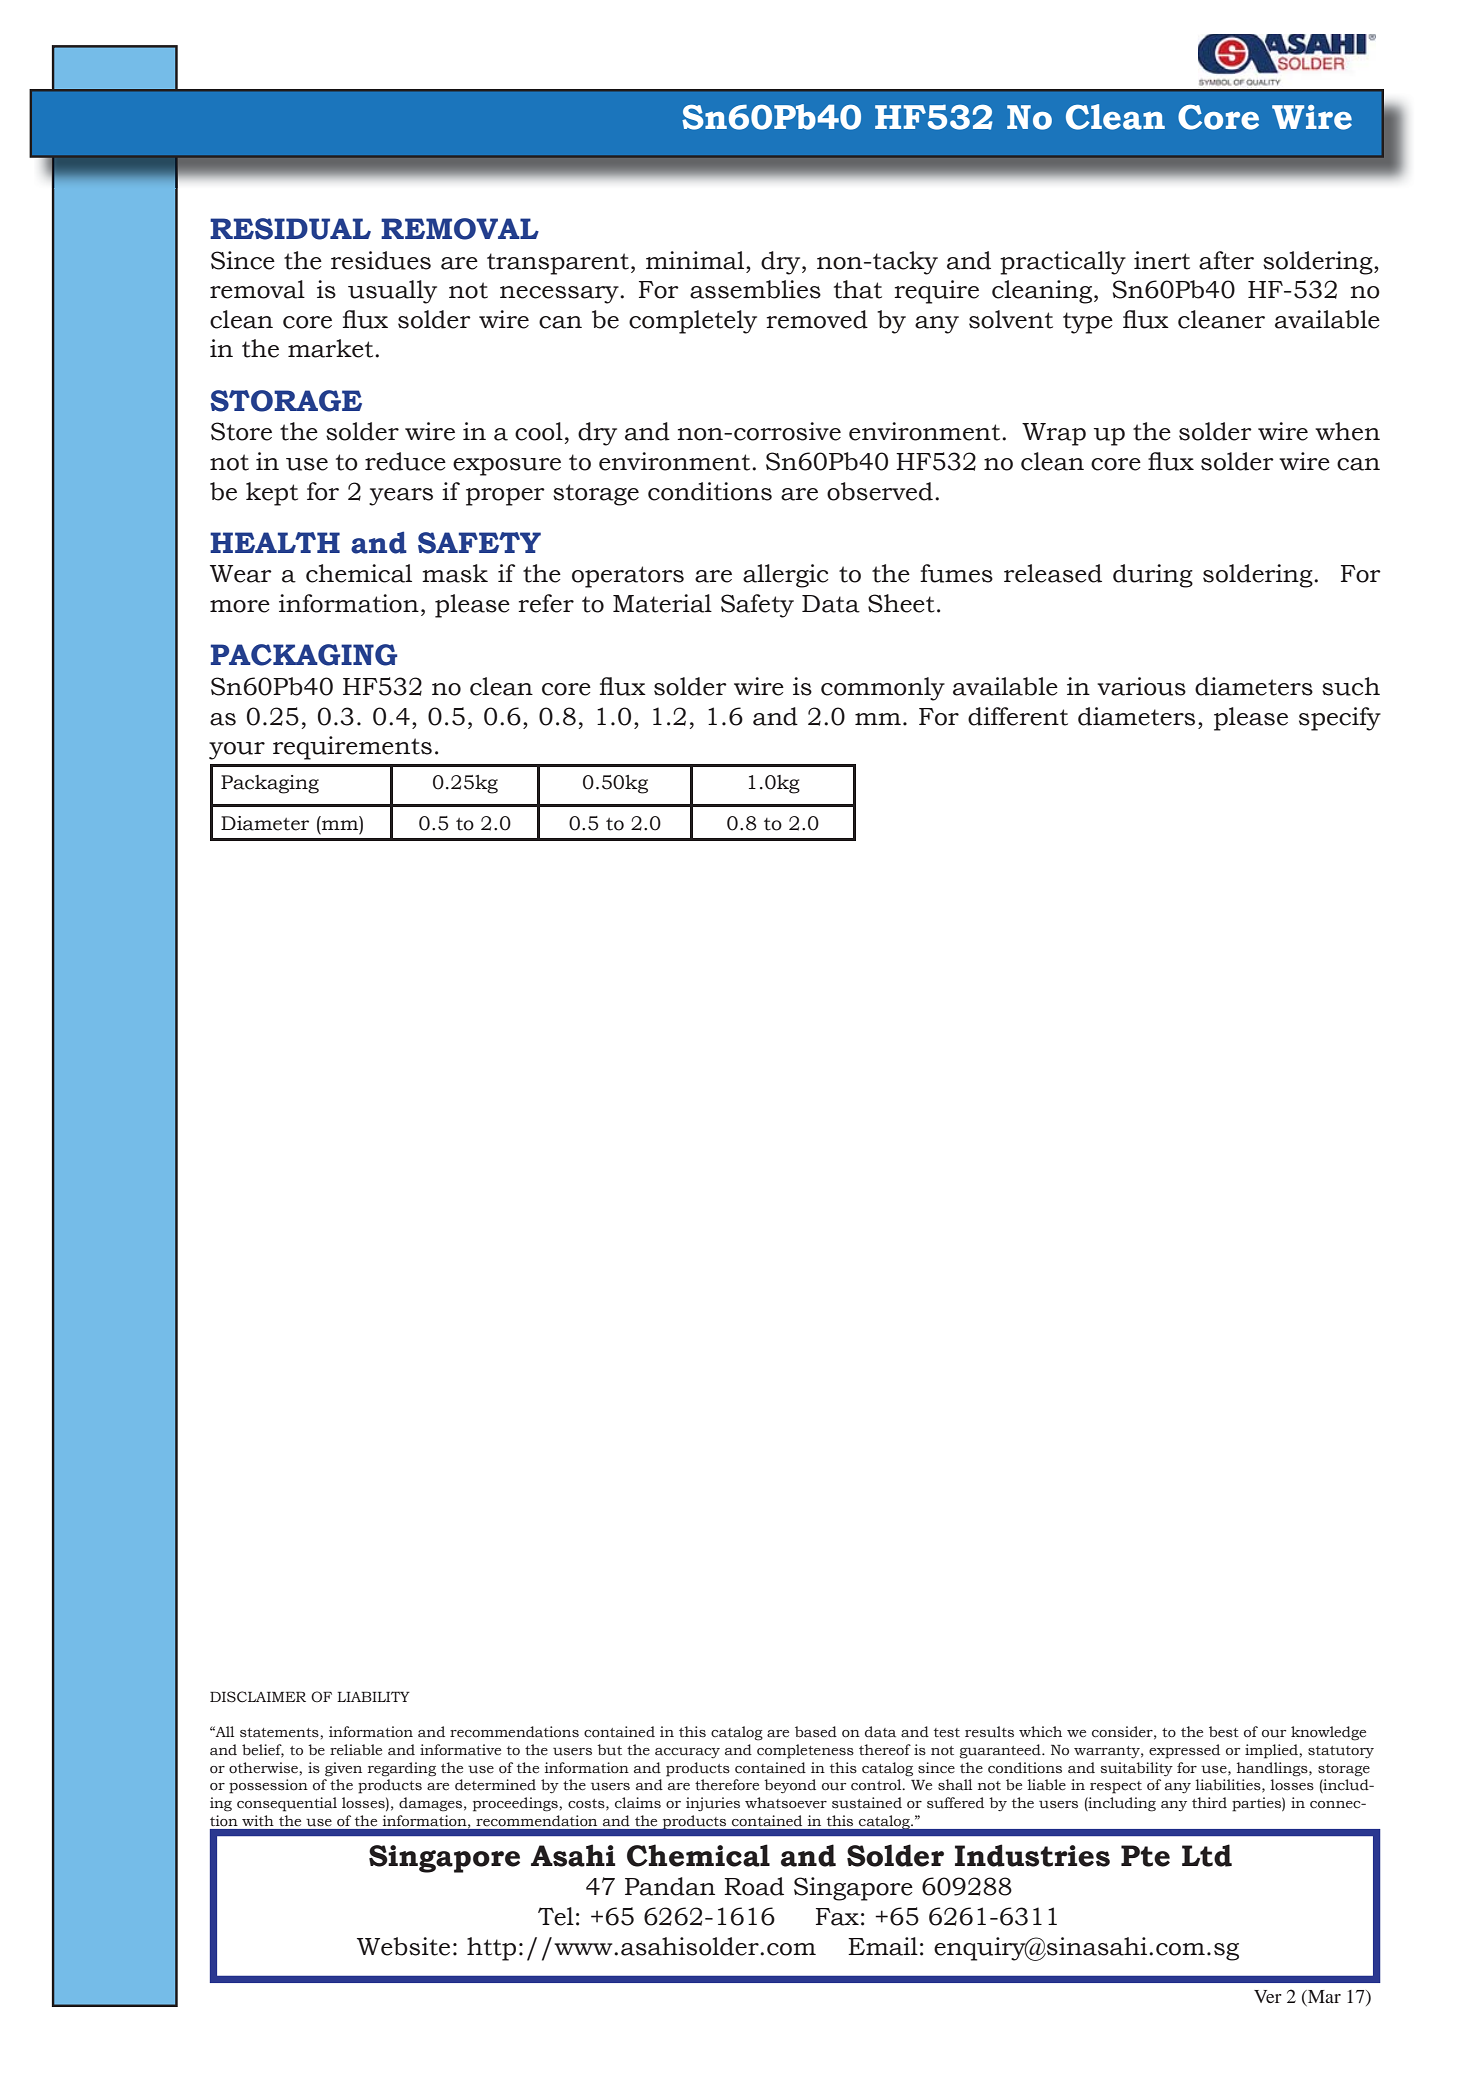  I want to click on various, so click(1141, 686).
